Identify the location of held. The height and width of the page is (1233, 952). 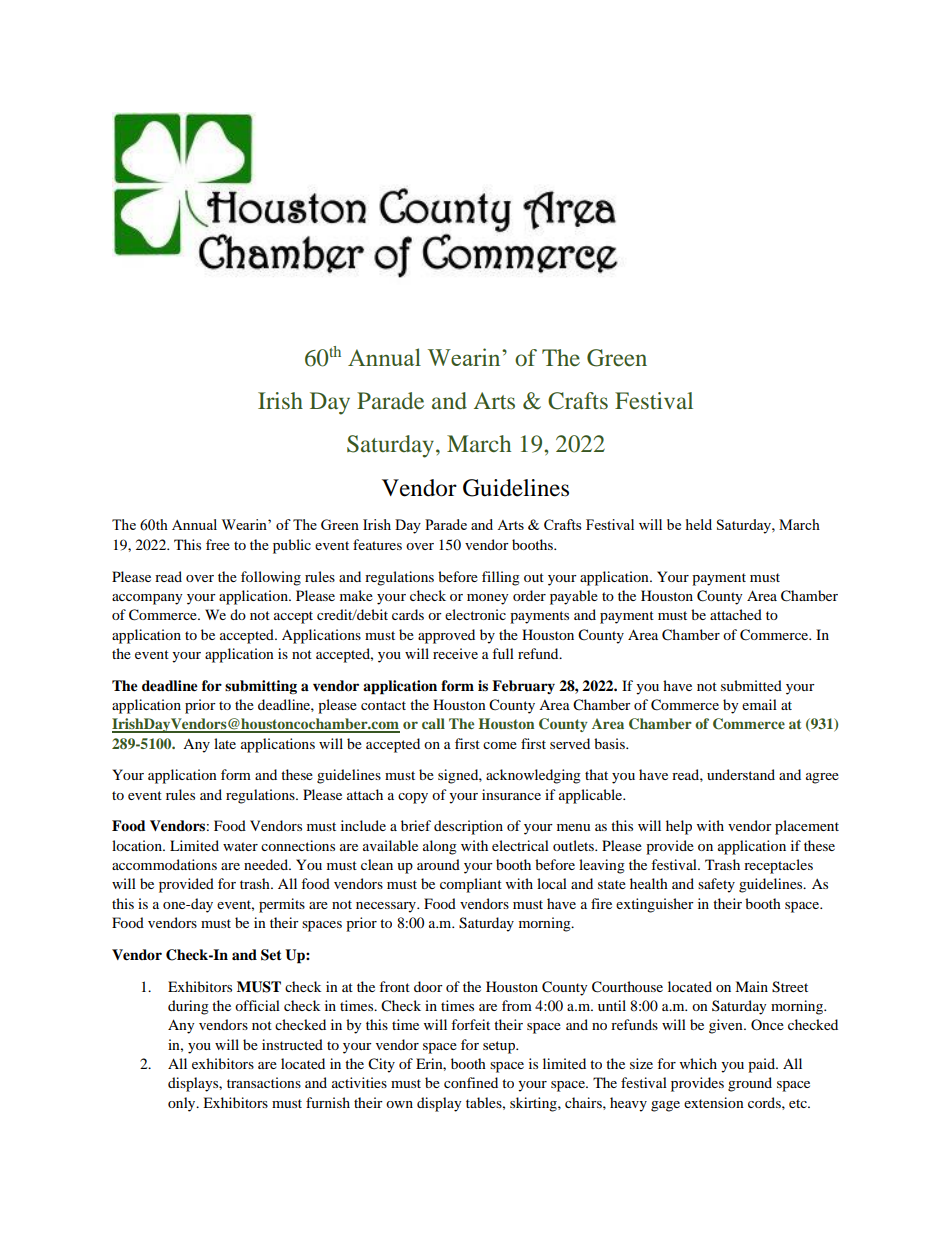
(699, 524).
